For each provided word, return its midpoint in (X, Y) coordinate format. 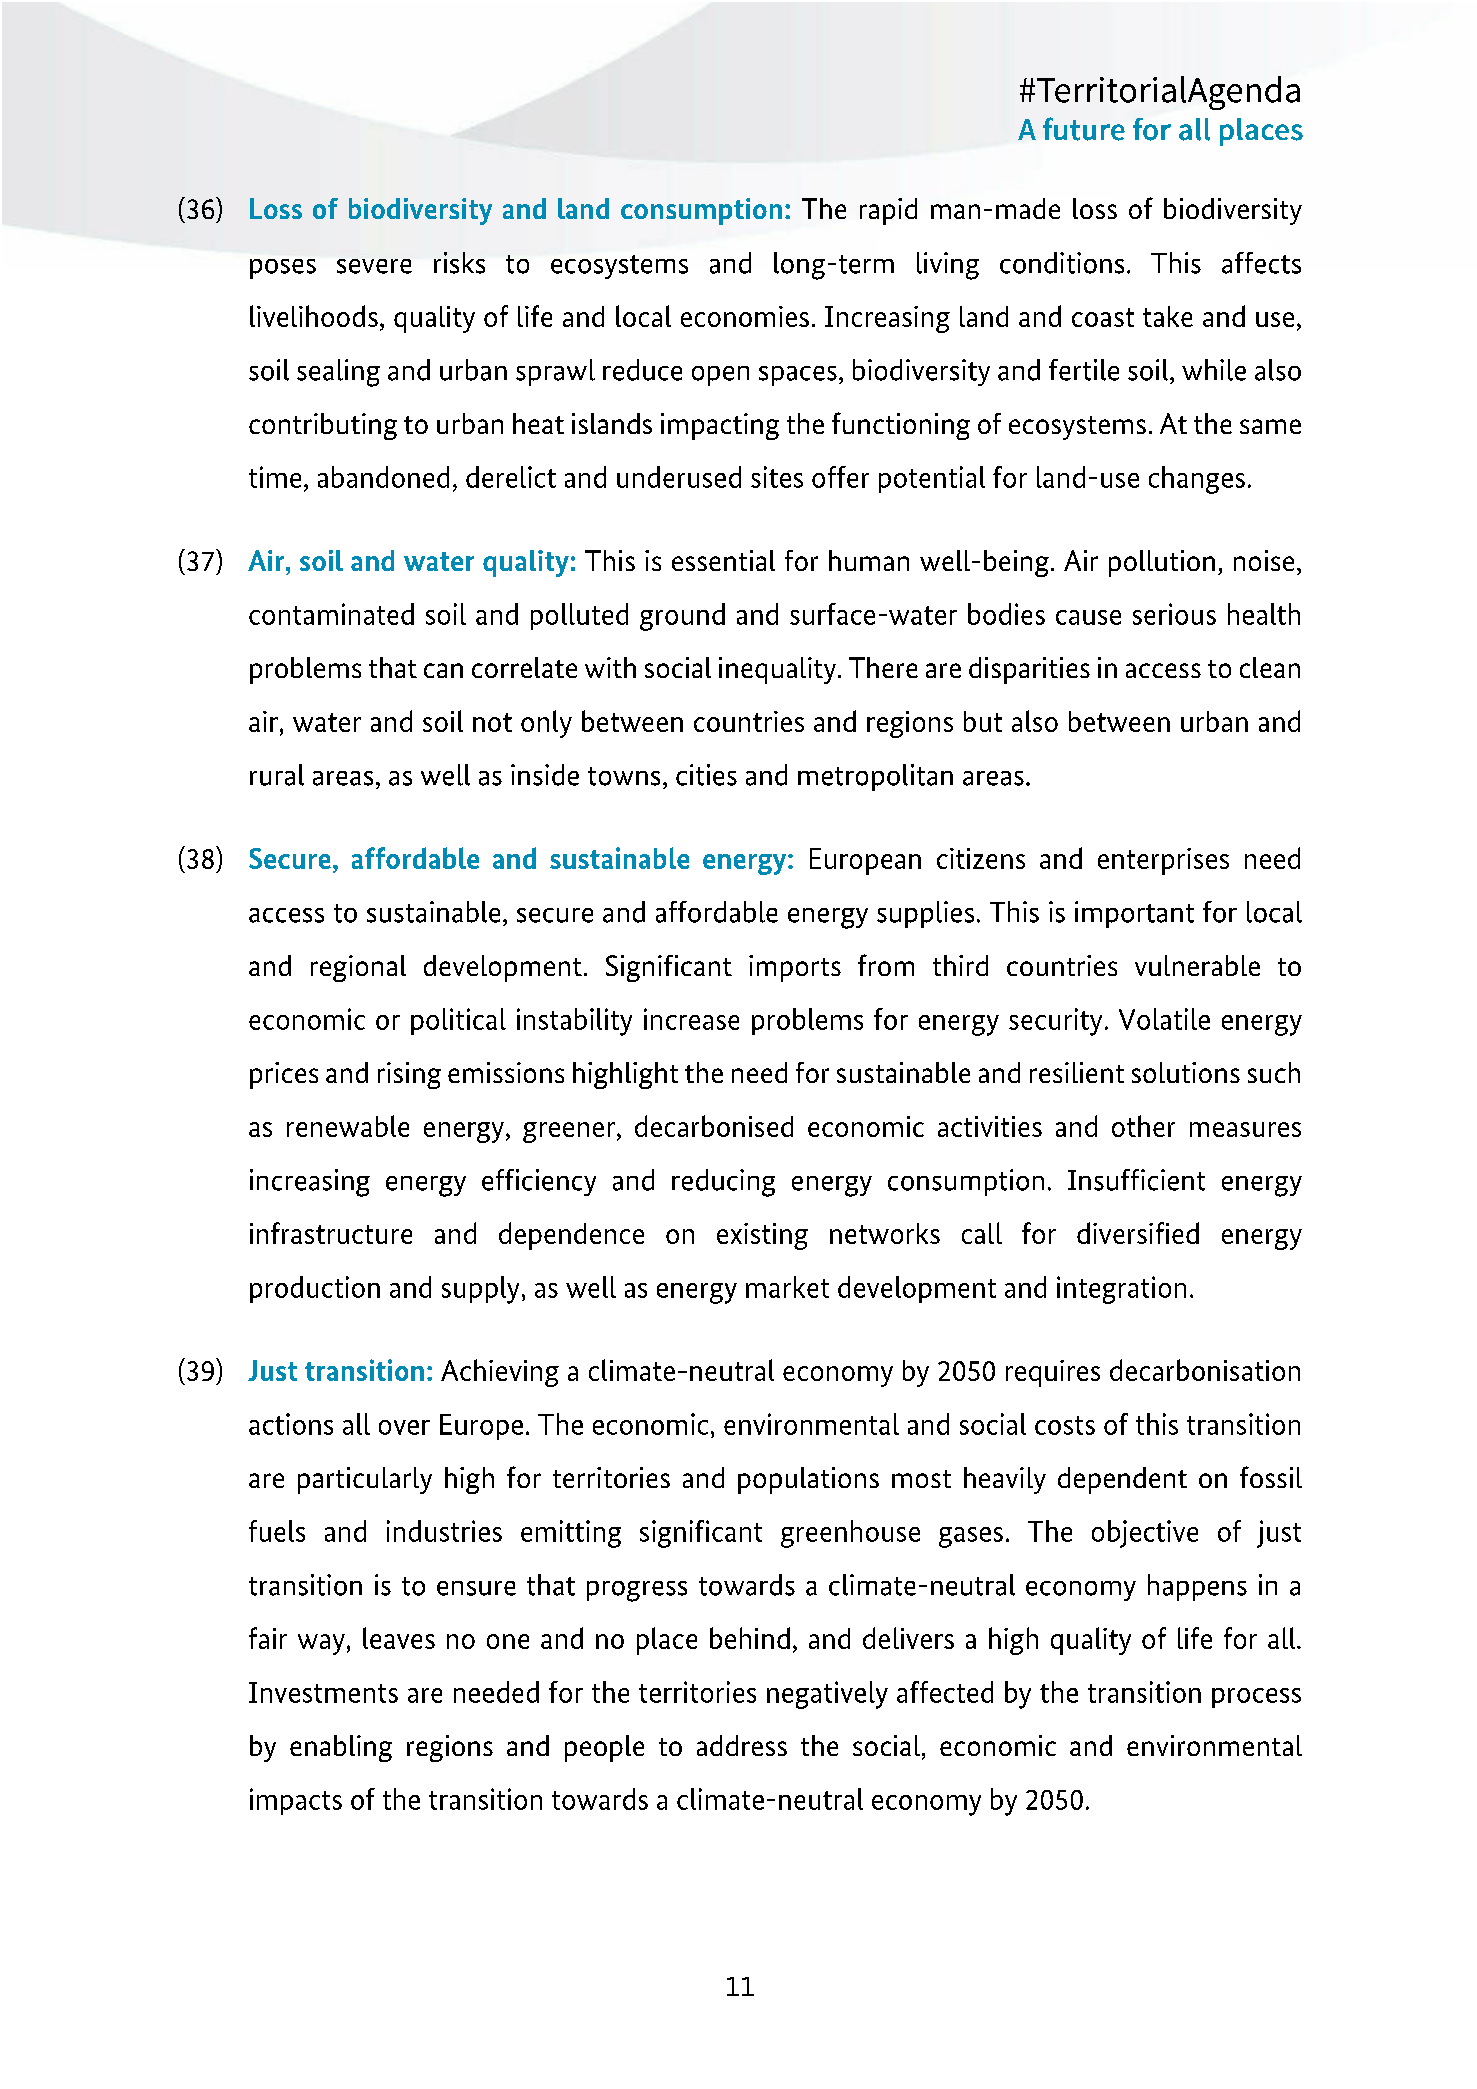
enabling (341, 1748)
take (1168, 316)
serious (1174, 614)
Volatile (1164, 1019)
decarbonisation (1205, 1370)
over (404, 1427)
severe (374, 266)
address (742, 1745)
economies (745, 316)
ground (682, 617)
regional (358, 968)
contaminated (331, 614)
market (787, 1287)
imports (795, 968)
